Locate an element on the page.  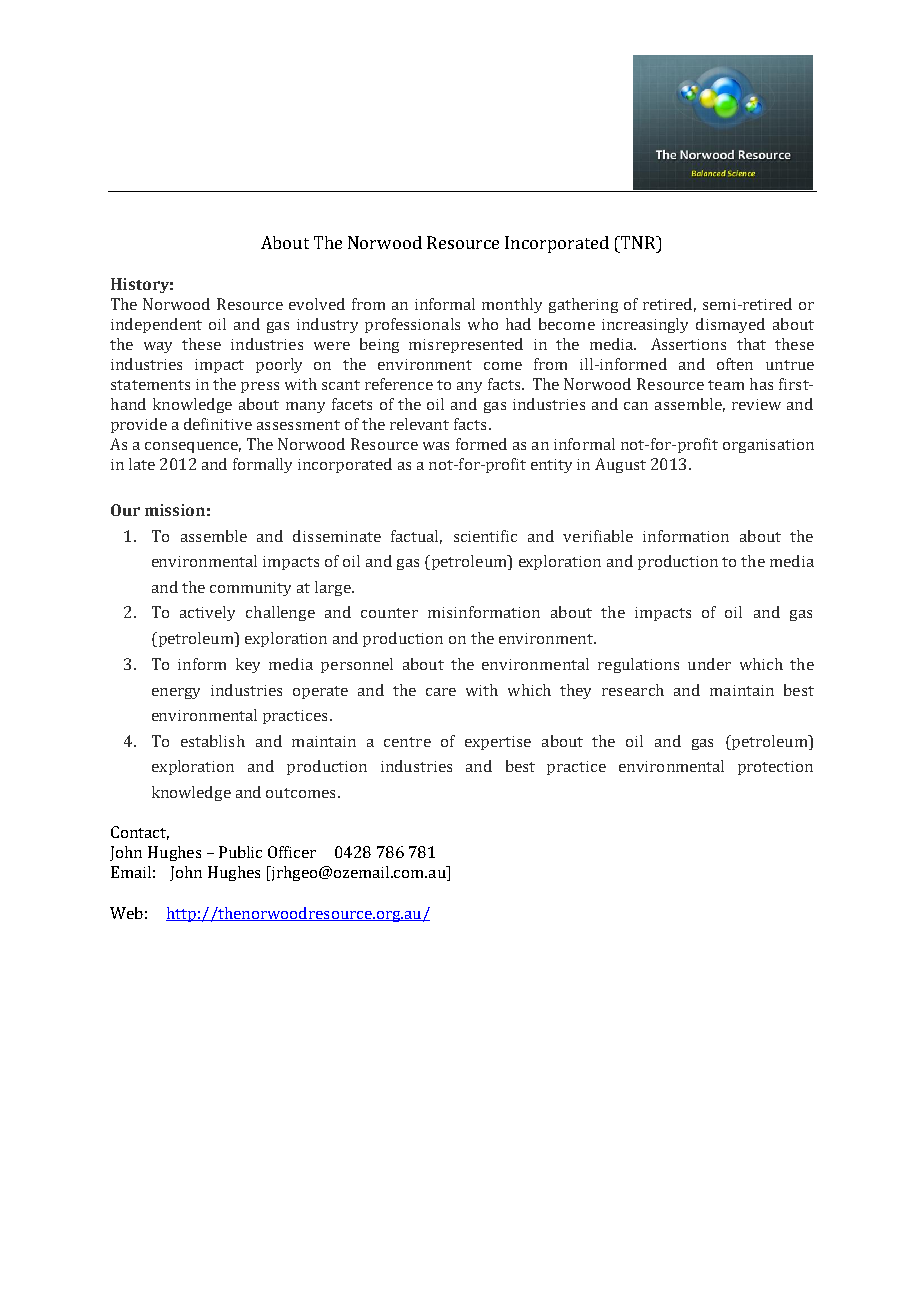
scientific is located at coordinates (485, 536).
